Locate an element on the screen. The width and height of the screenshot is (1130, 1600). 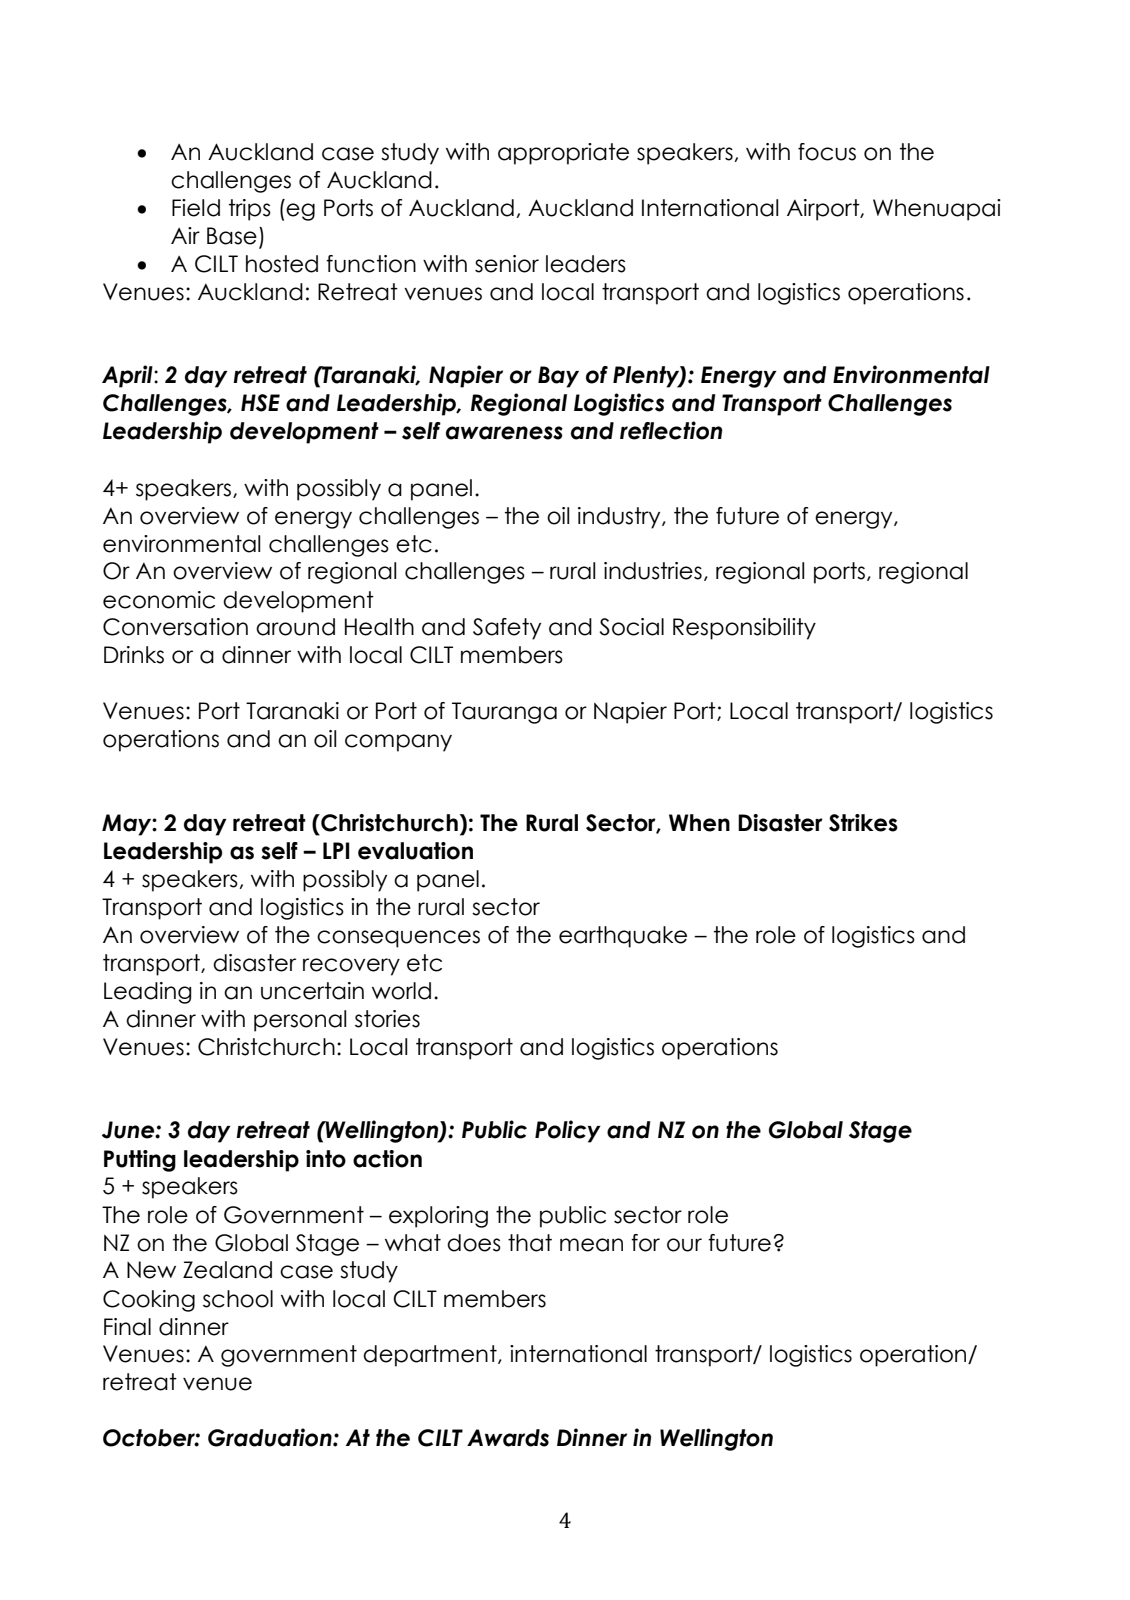
focus is located at coordinates (827, 152).
